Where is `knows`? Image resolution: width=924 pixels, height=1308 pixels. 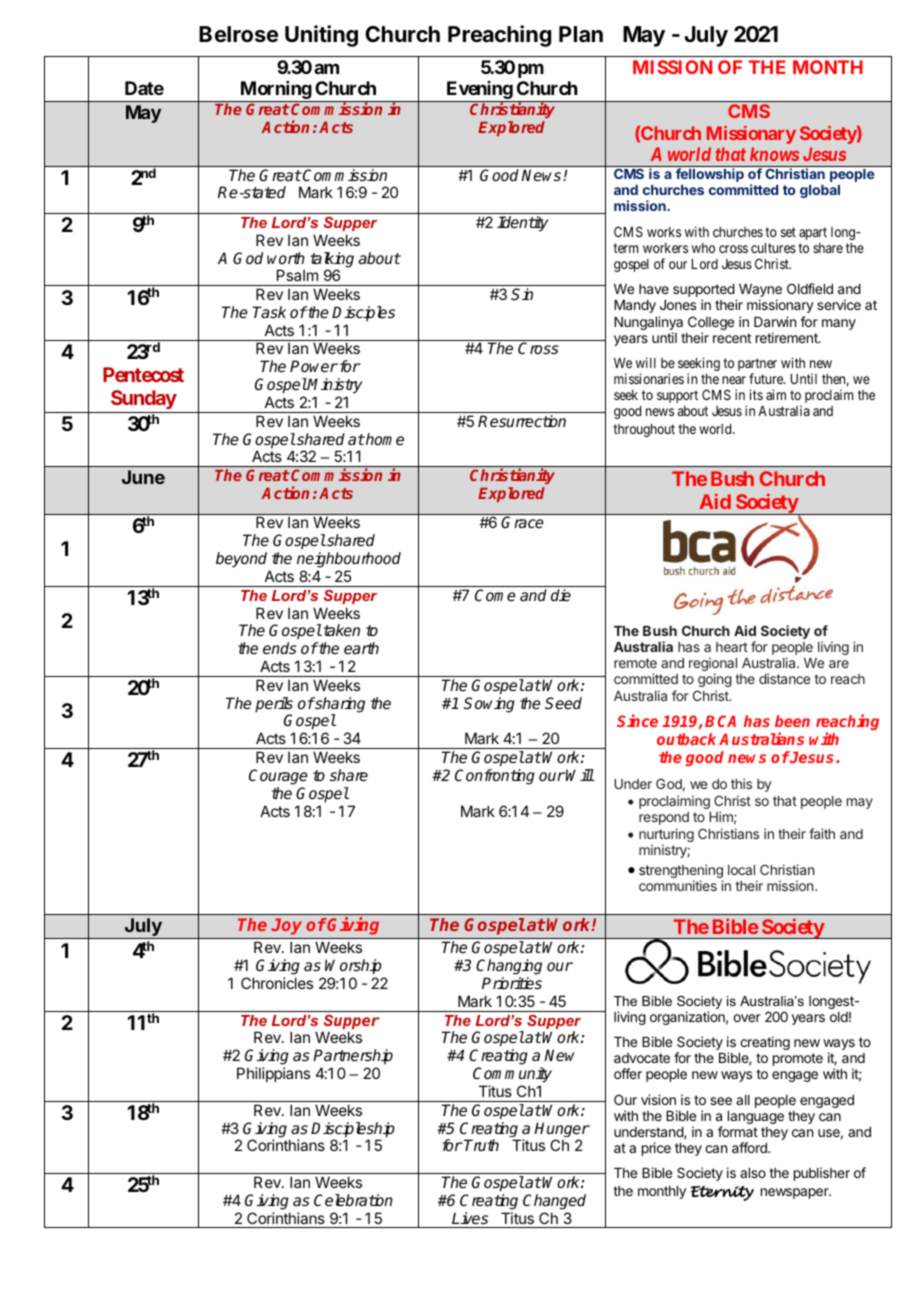
knows is located at coordinates (774, 154).
